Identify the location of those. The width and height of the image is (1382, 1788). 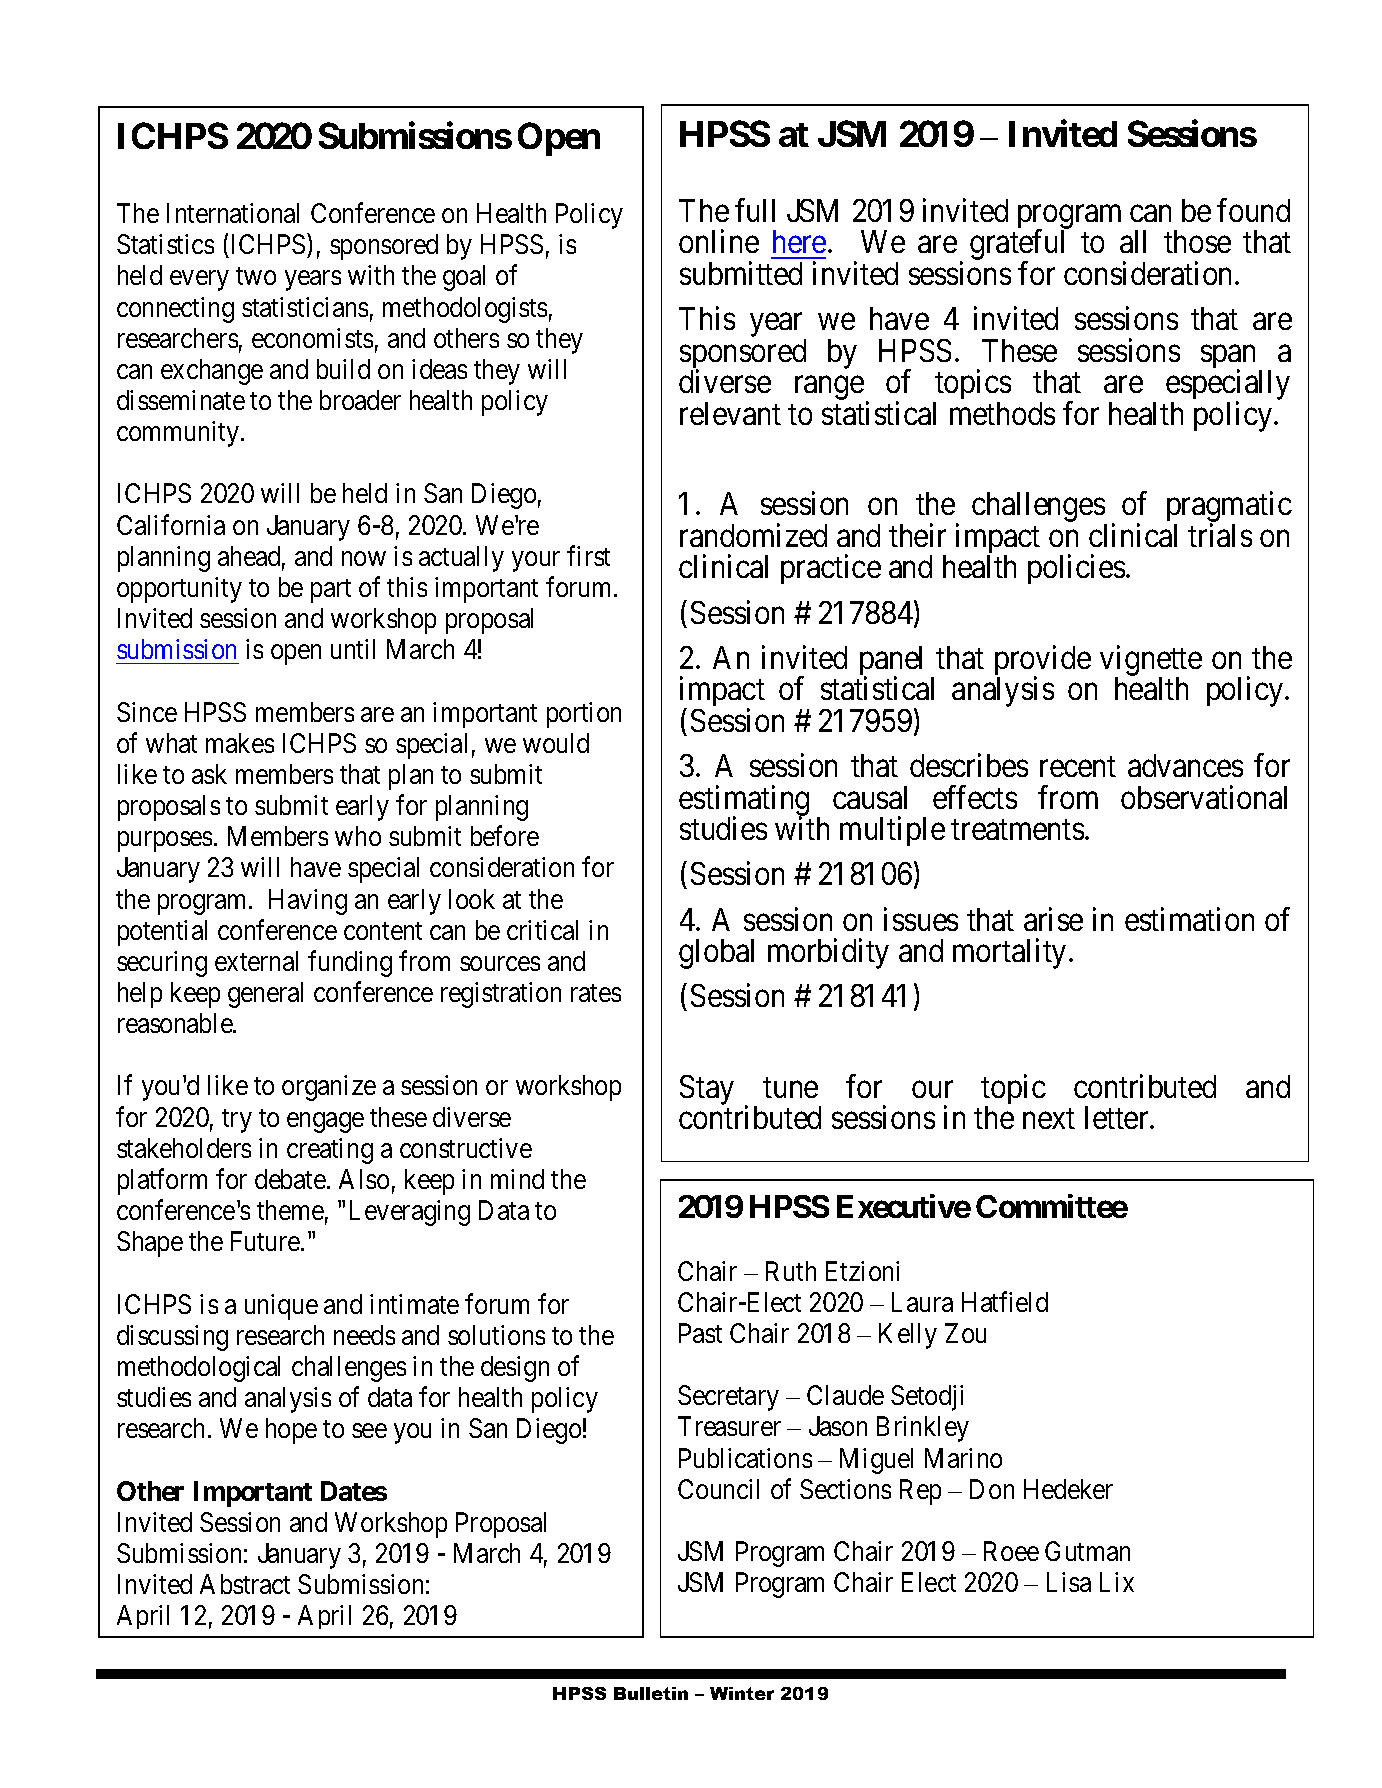
(1197, 241).
